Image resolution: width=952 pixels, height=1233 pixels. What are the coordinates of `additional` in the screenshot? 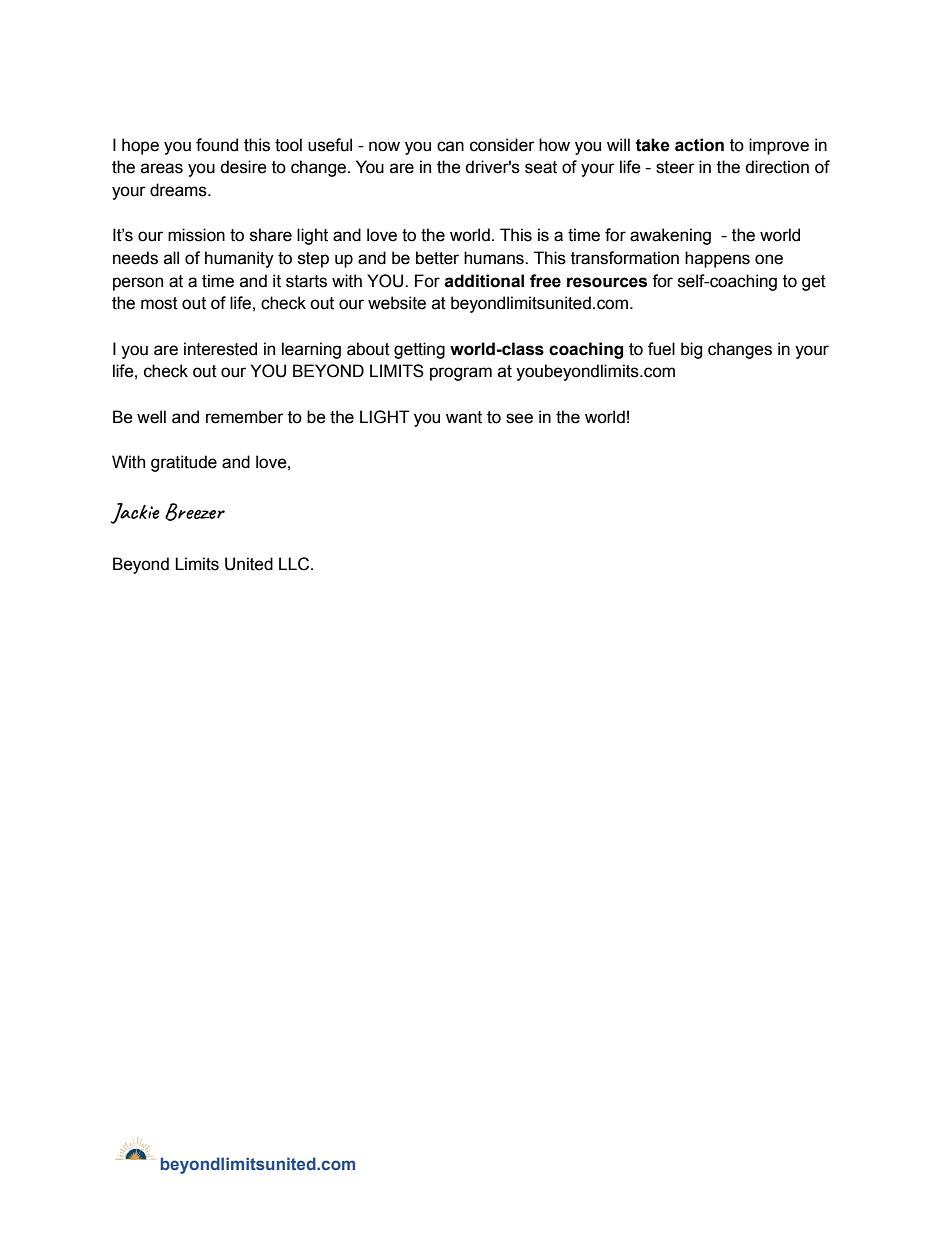 It's located at (484, 281).
